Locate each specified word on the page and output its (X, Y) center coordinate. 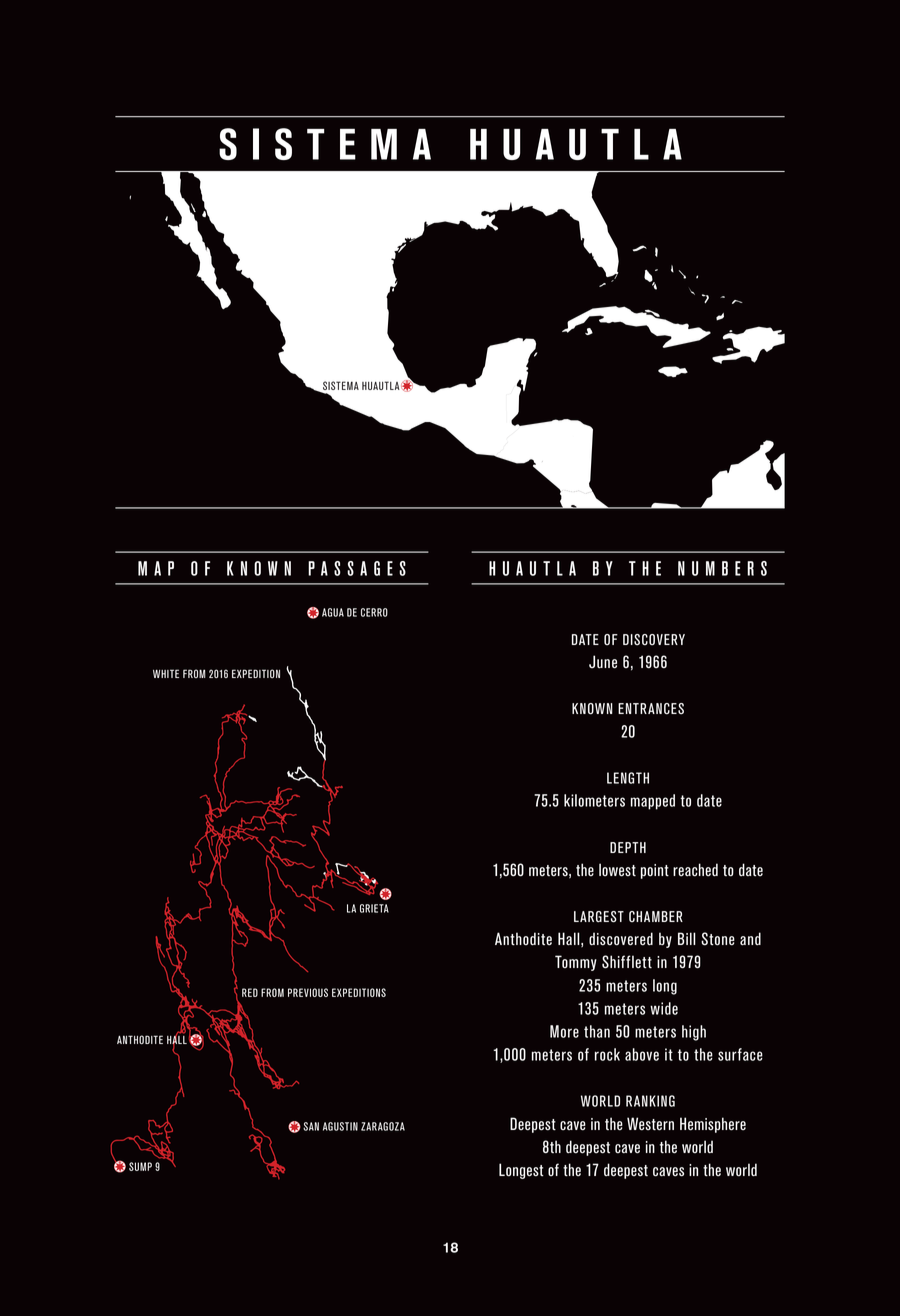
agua (333, 612)
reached (695, 870)
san (311, 1126)
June (603, 662)
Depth (628, 847)
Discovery (654, 640)
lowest (617, 870)
